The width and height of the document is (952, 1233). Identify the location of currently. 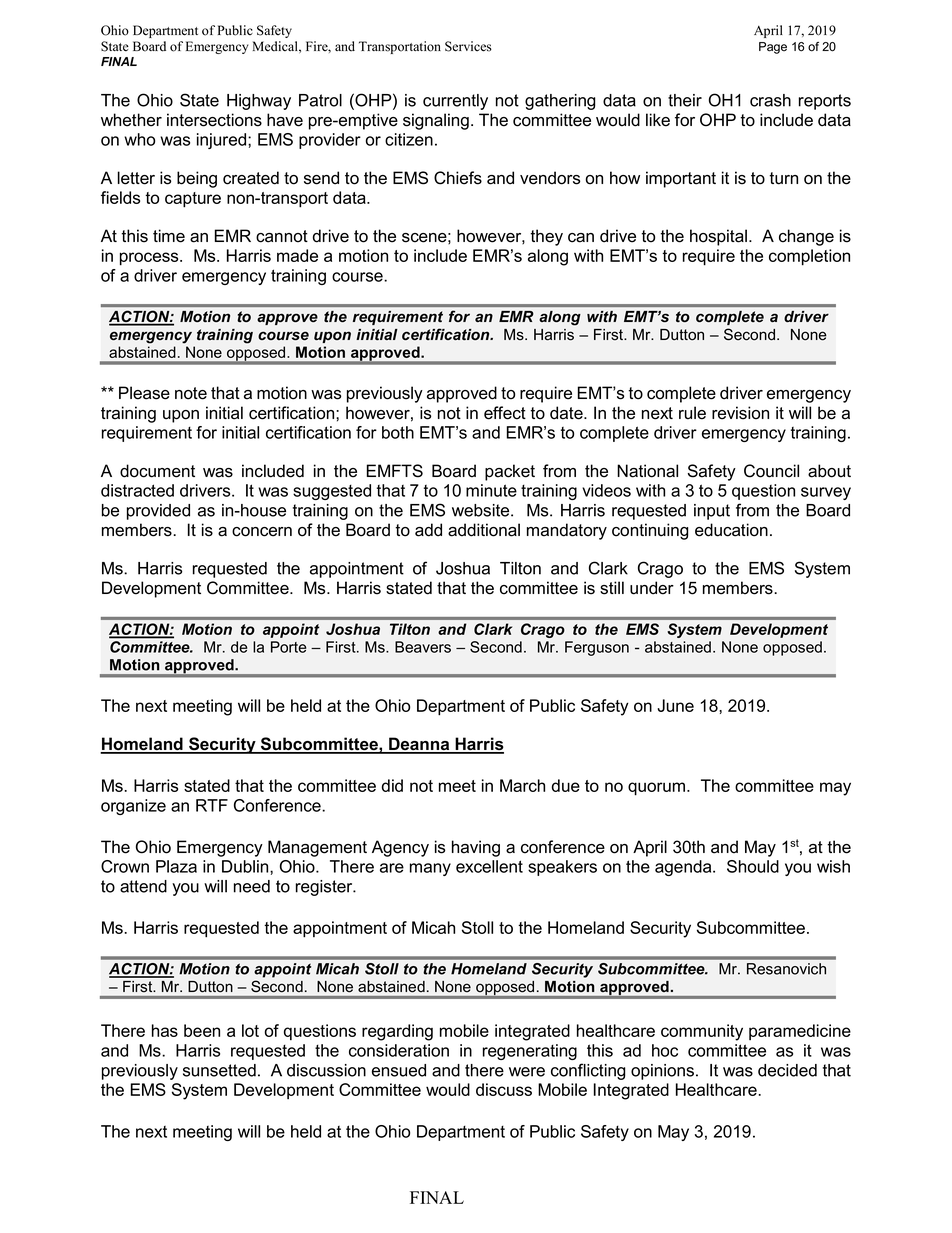
(455, 102).
